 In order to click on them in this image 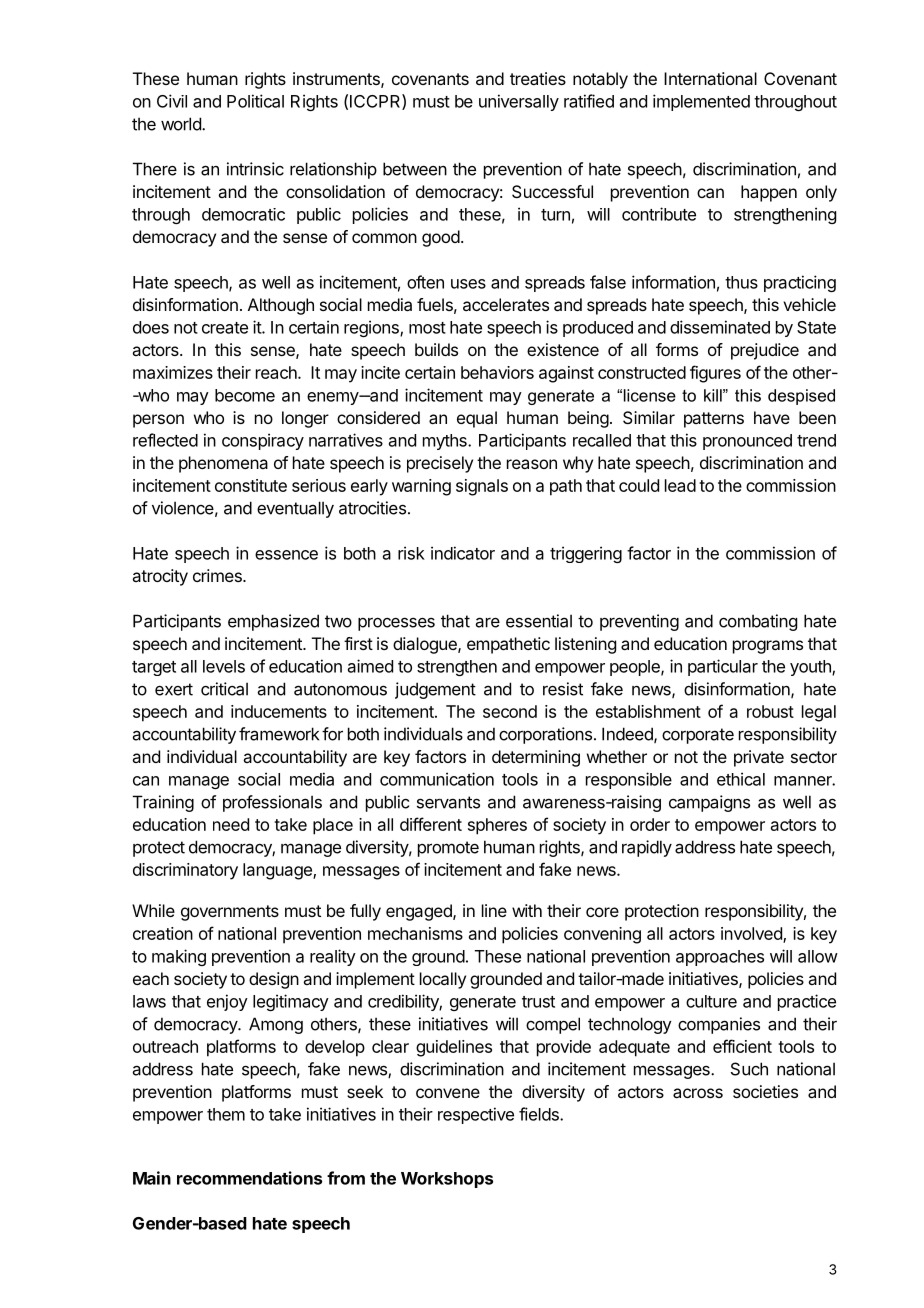, I will do `click(226, 1114)`.
